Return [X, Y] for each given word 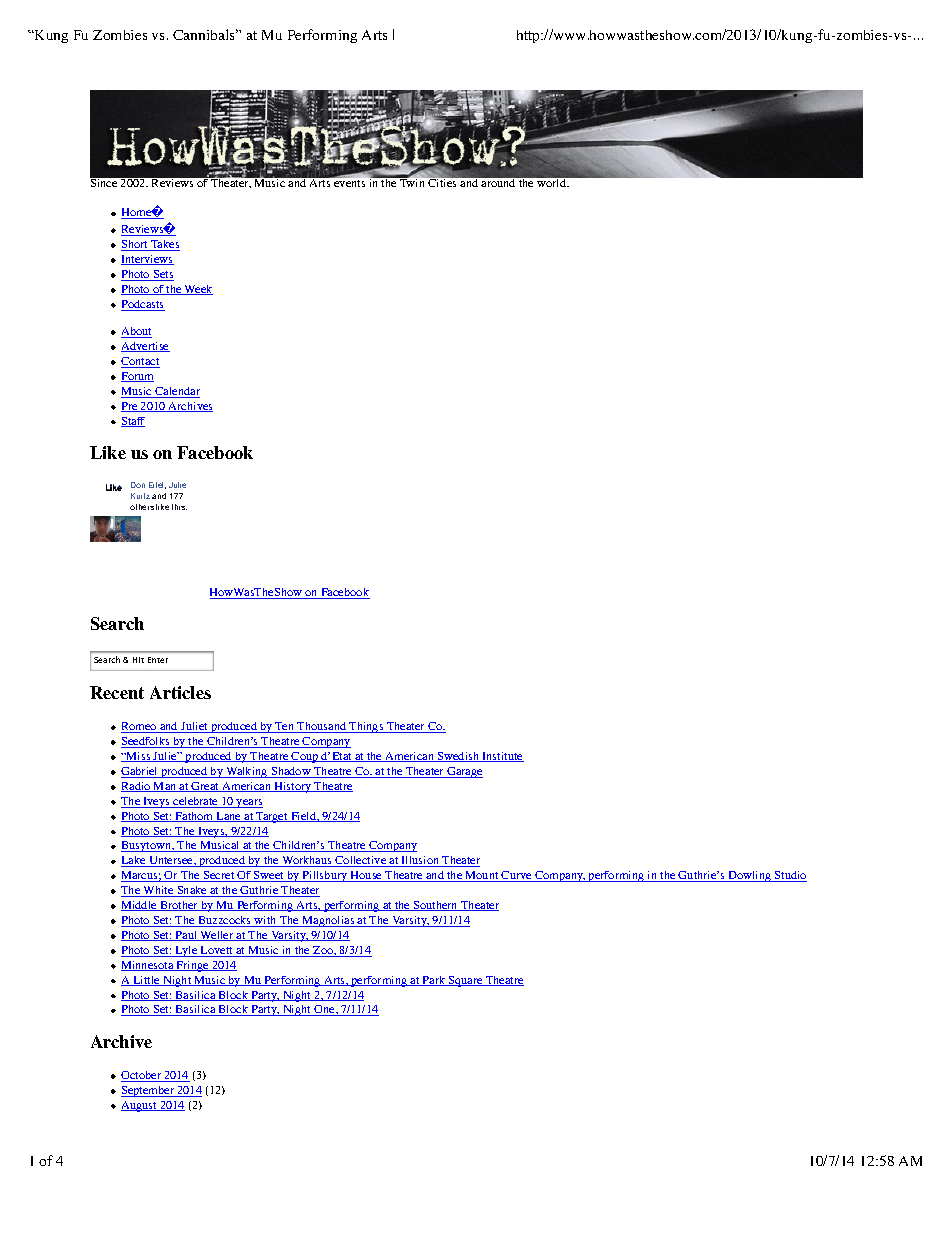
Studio [790, 876]
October [142, 1076]
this [179, 507]
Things [367, 727]
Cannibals [205, 34]
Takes [164, 245]
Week [198, 290]
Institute [502, 757]
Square [466, 981]
